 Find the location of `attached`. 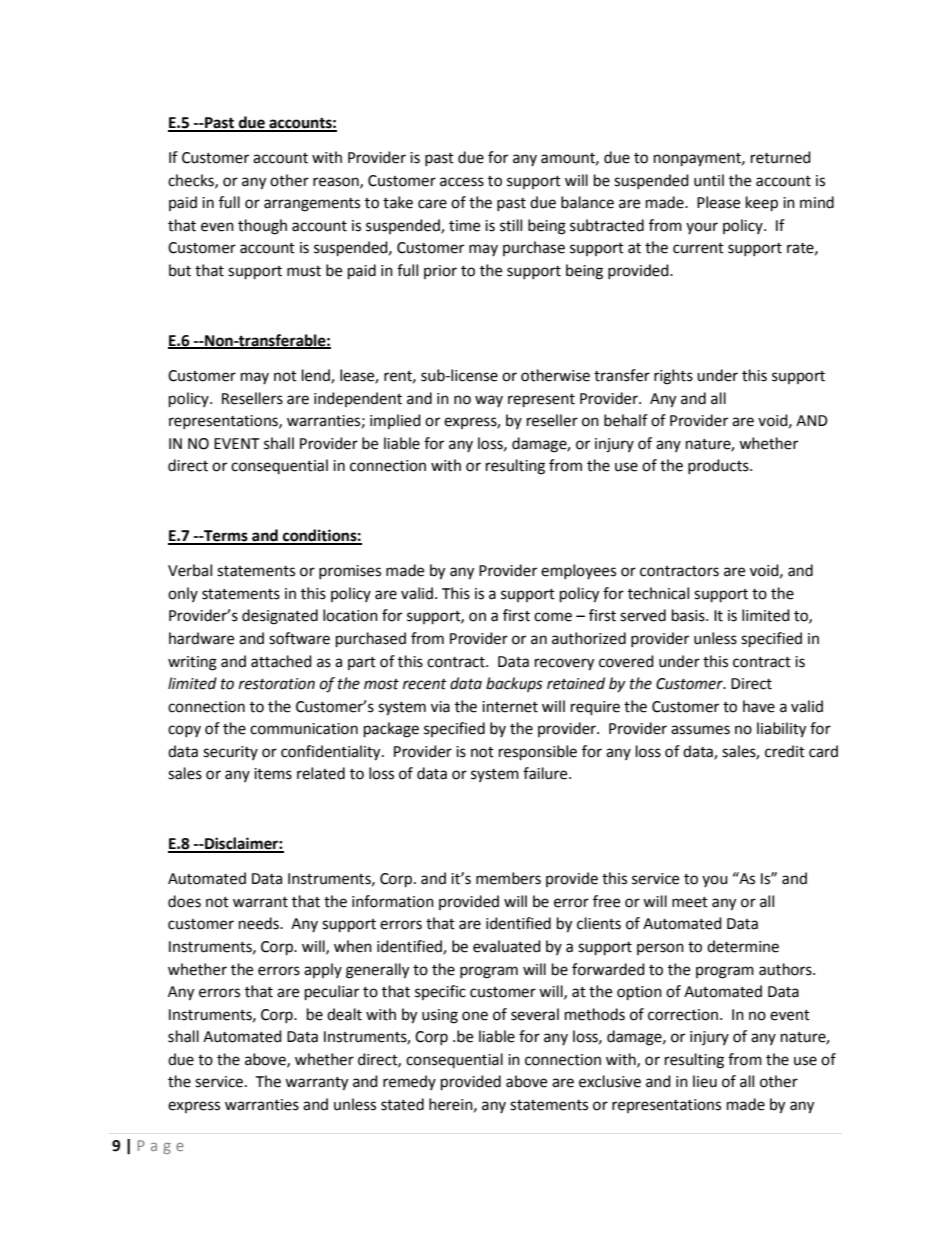

attached is located at coordinates (281, 661).
